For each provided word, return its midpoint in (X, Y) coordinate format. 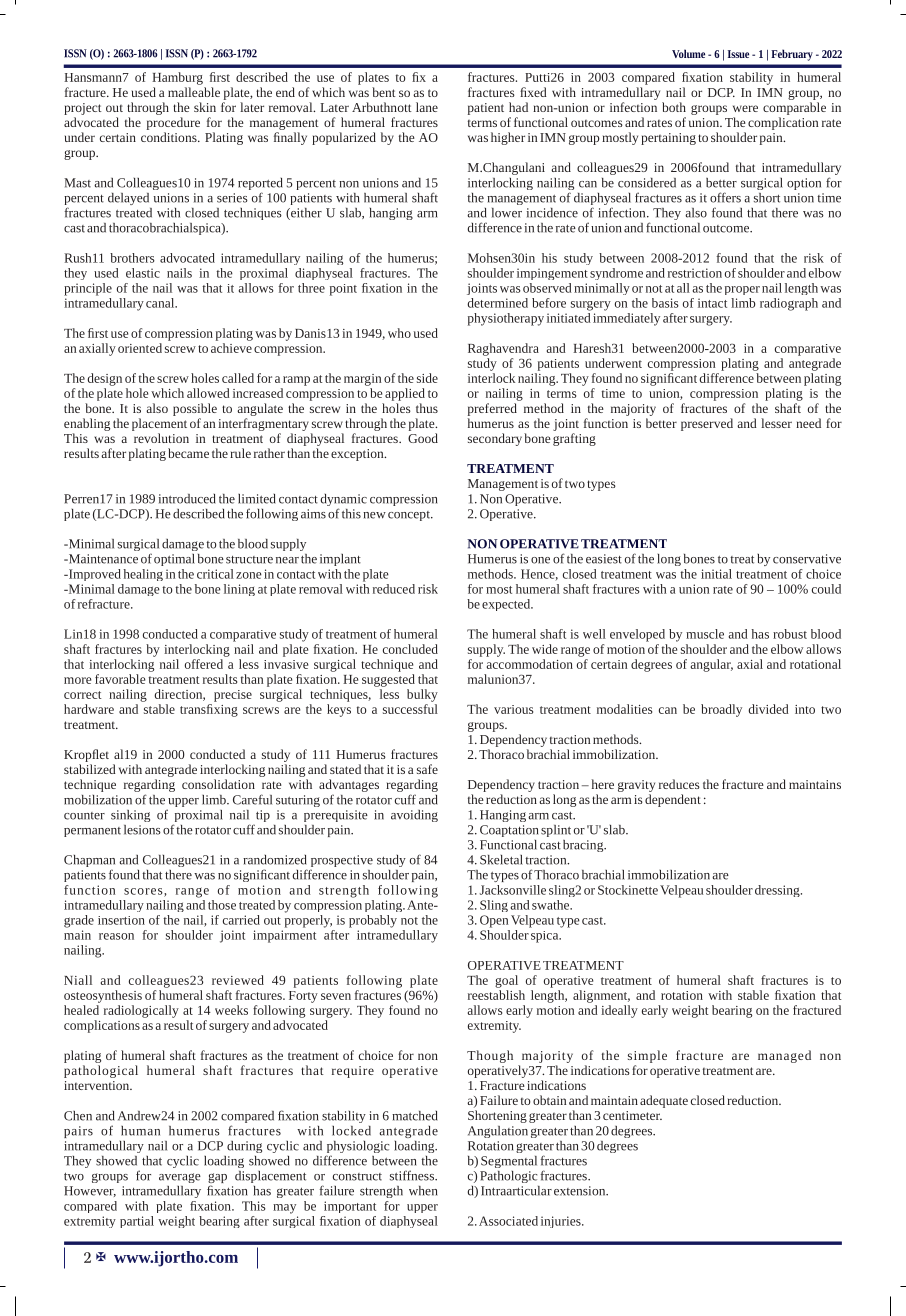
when (423, 1191)
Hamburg (177, 78)
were (745, 108)
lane (427, 107)
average (180, 1178)
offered (204, 664)
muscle (705, 634)
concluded (410, 649)
